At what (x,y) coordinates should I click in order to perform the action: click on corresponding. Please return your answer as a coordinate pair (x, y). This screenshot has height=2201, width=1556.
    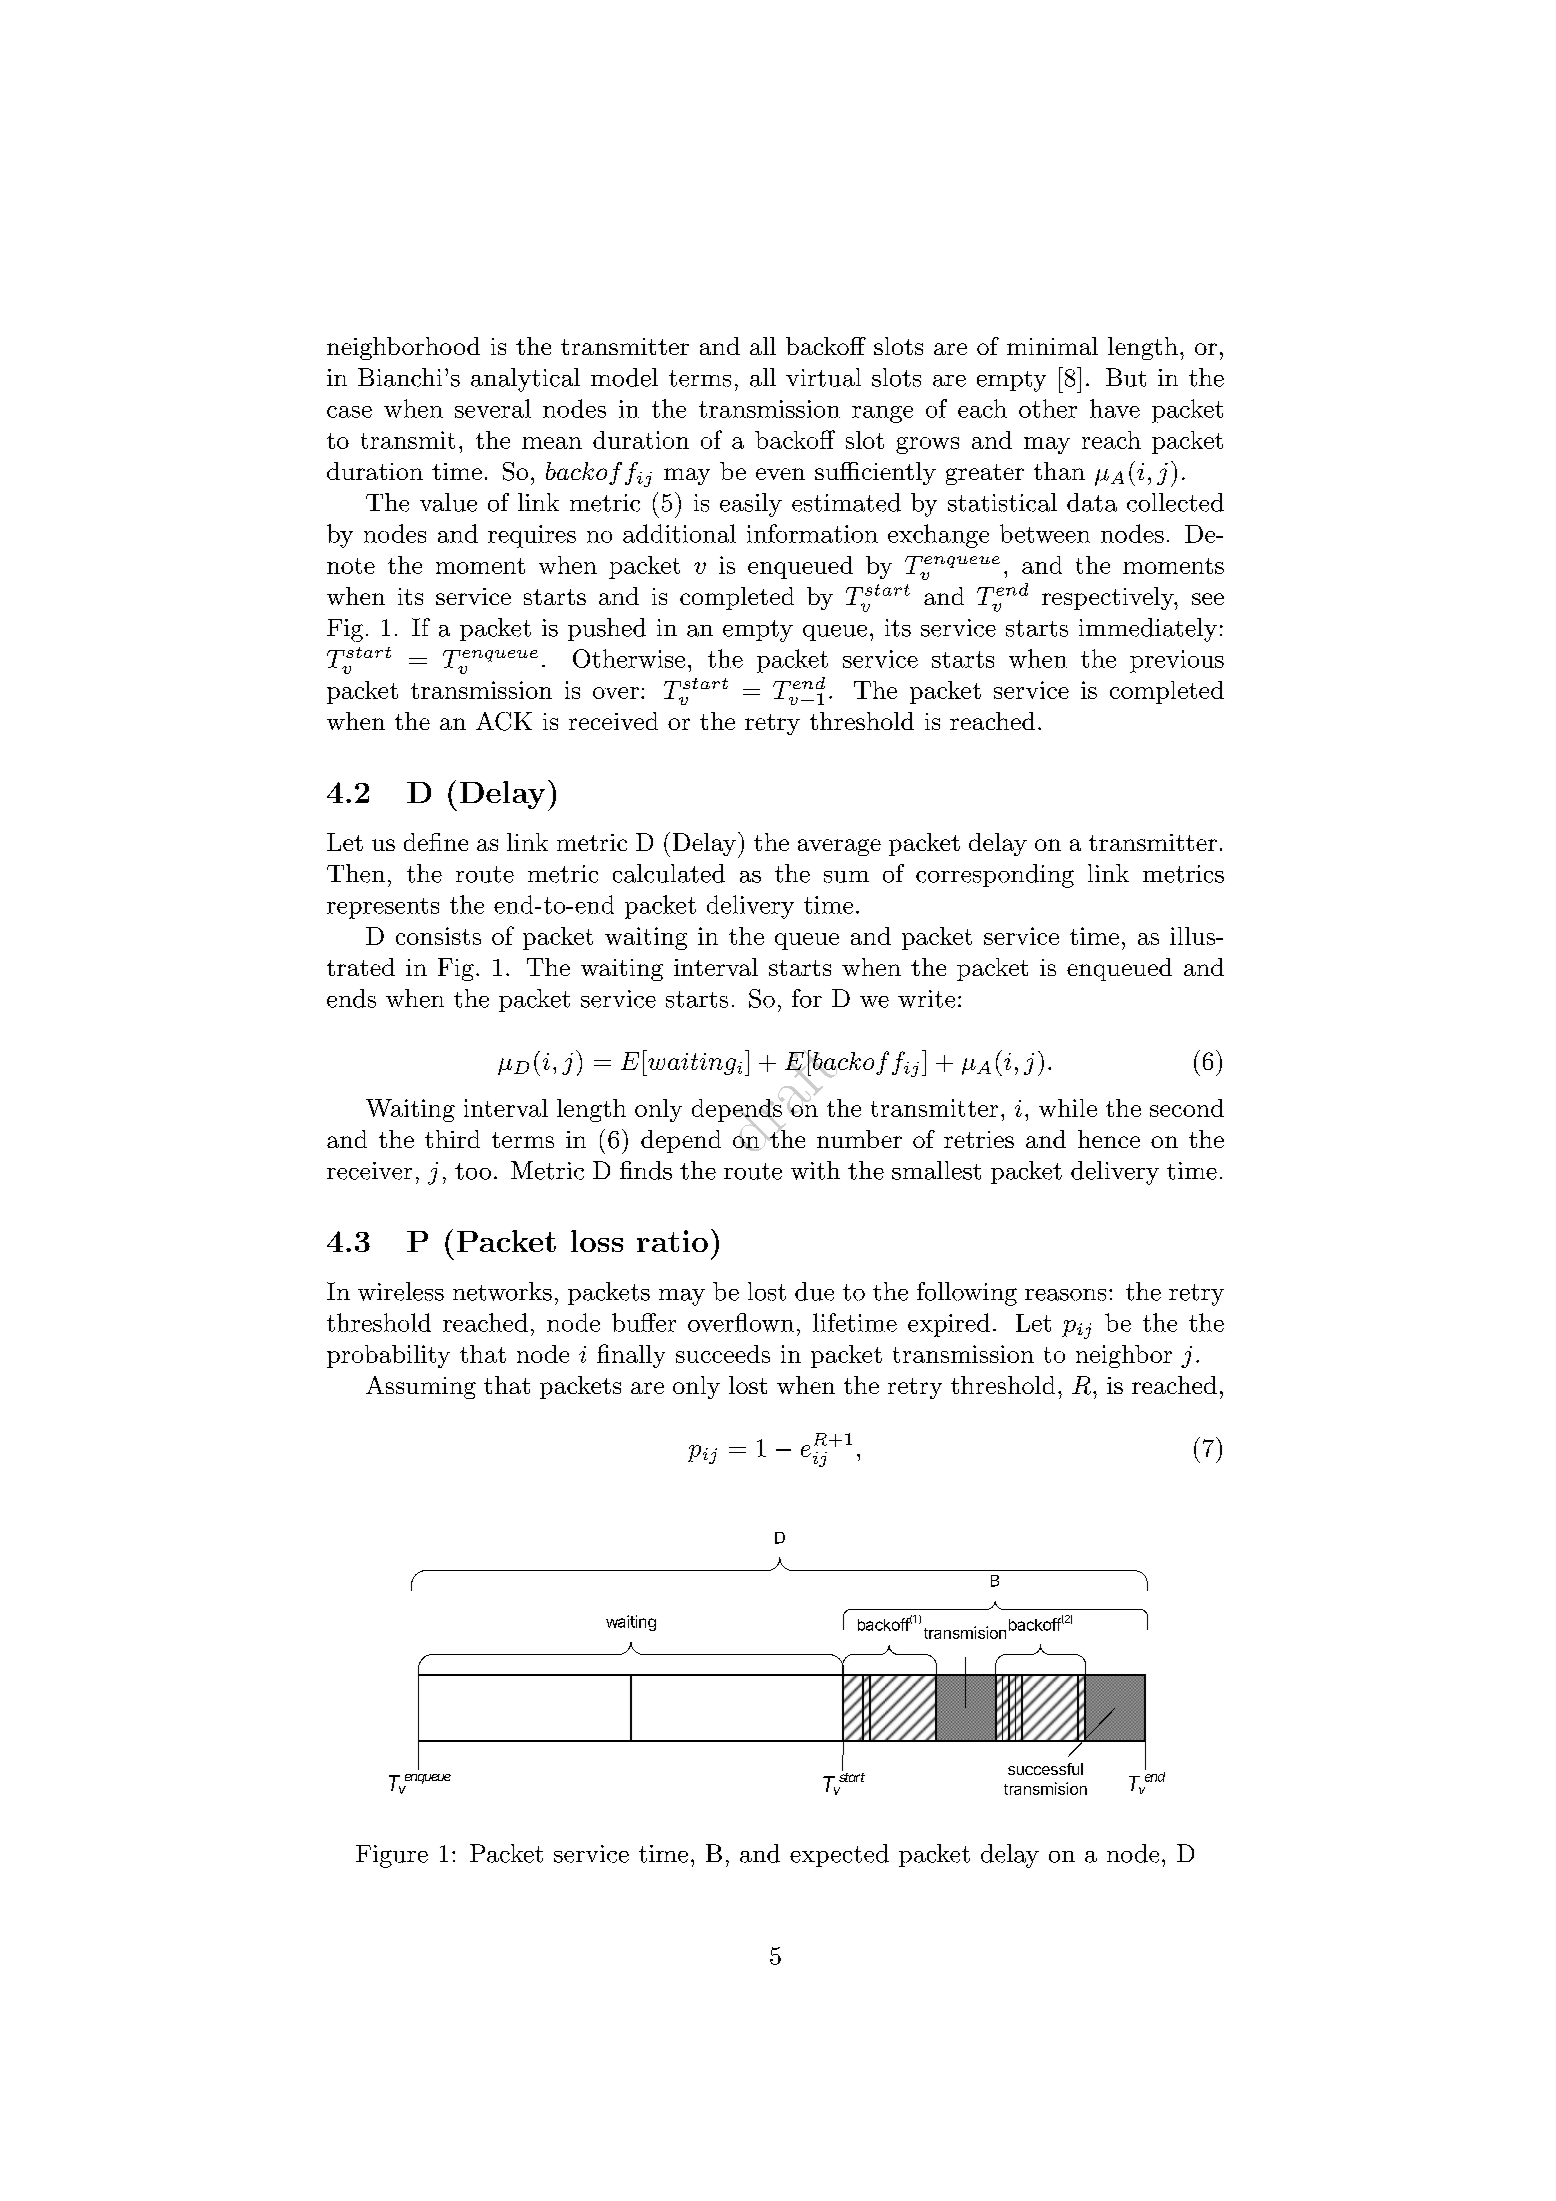
    Looking at the image, I should click on (995, 876).
